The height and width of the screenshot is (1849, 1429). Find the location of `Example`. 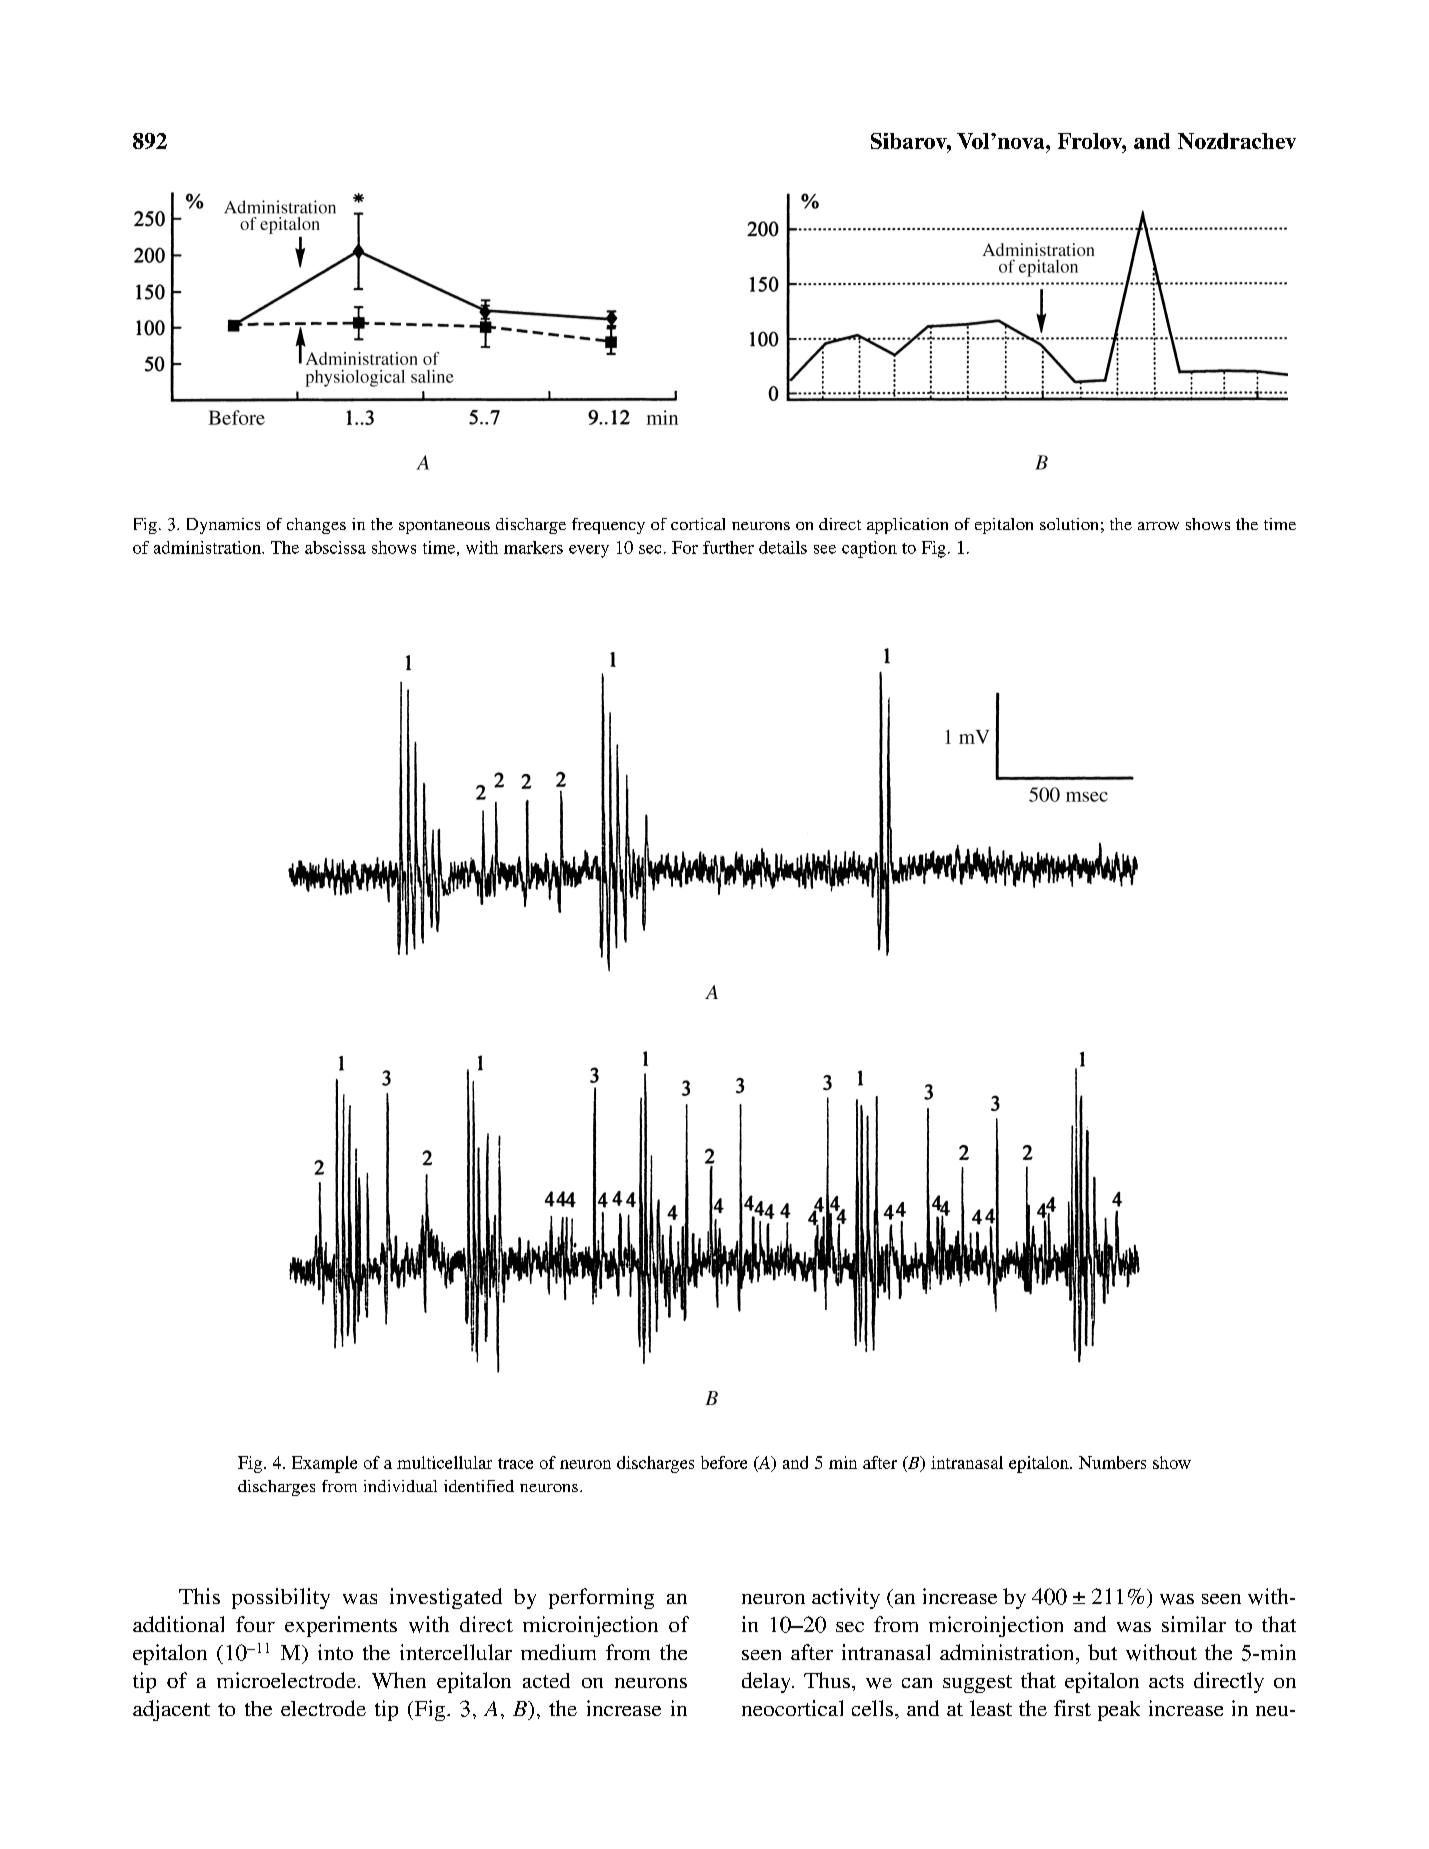

Example is located at coordinates (324, 1464).
